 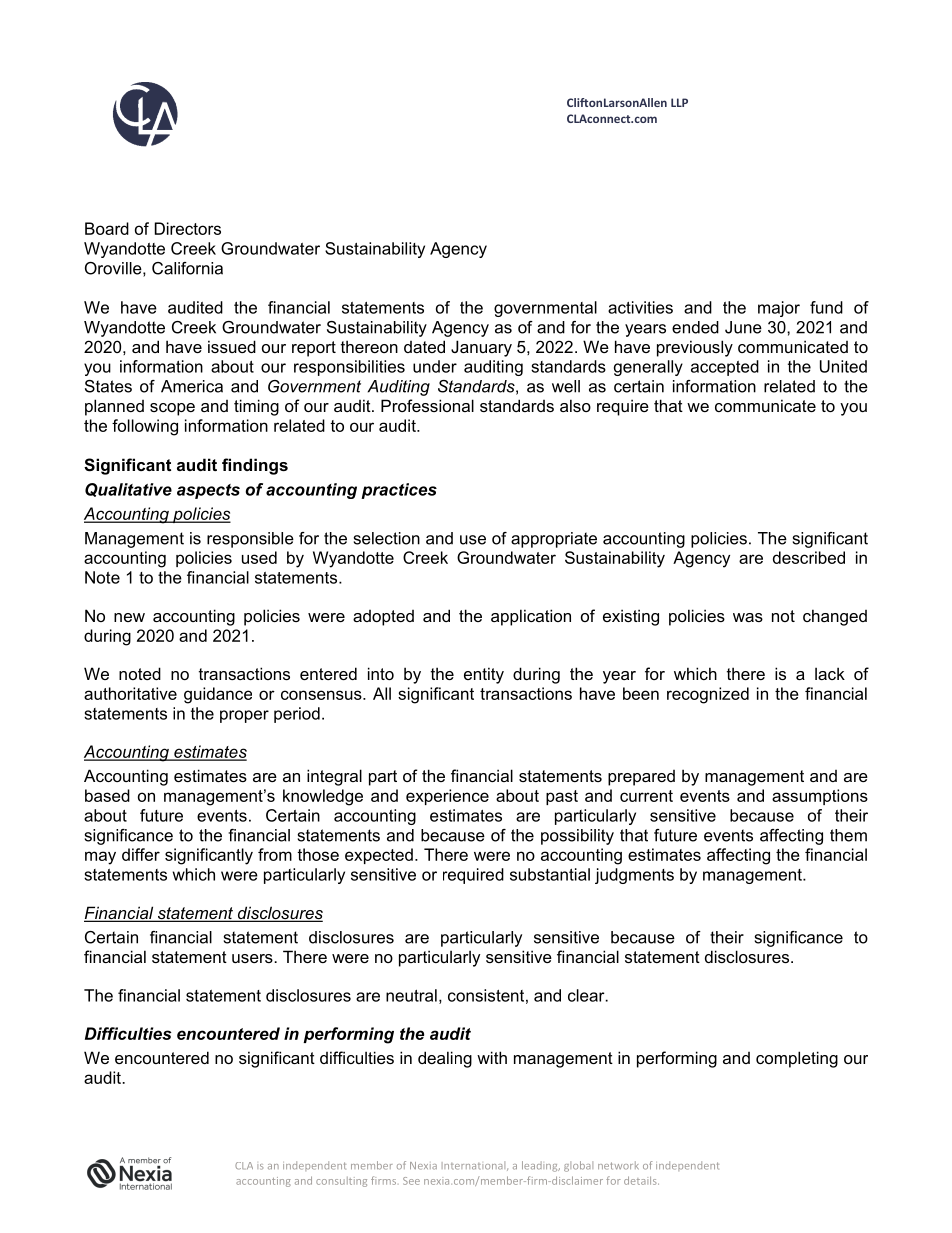 I want to click on entity, so click(x=484, y=675).
